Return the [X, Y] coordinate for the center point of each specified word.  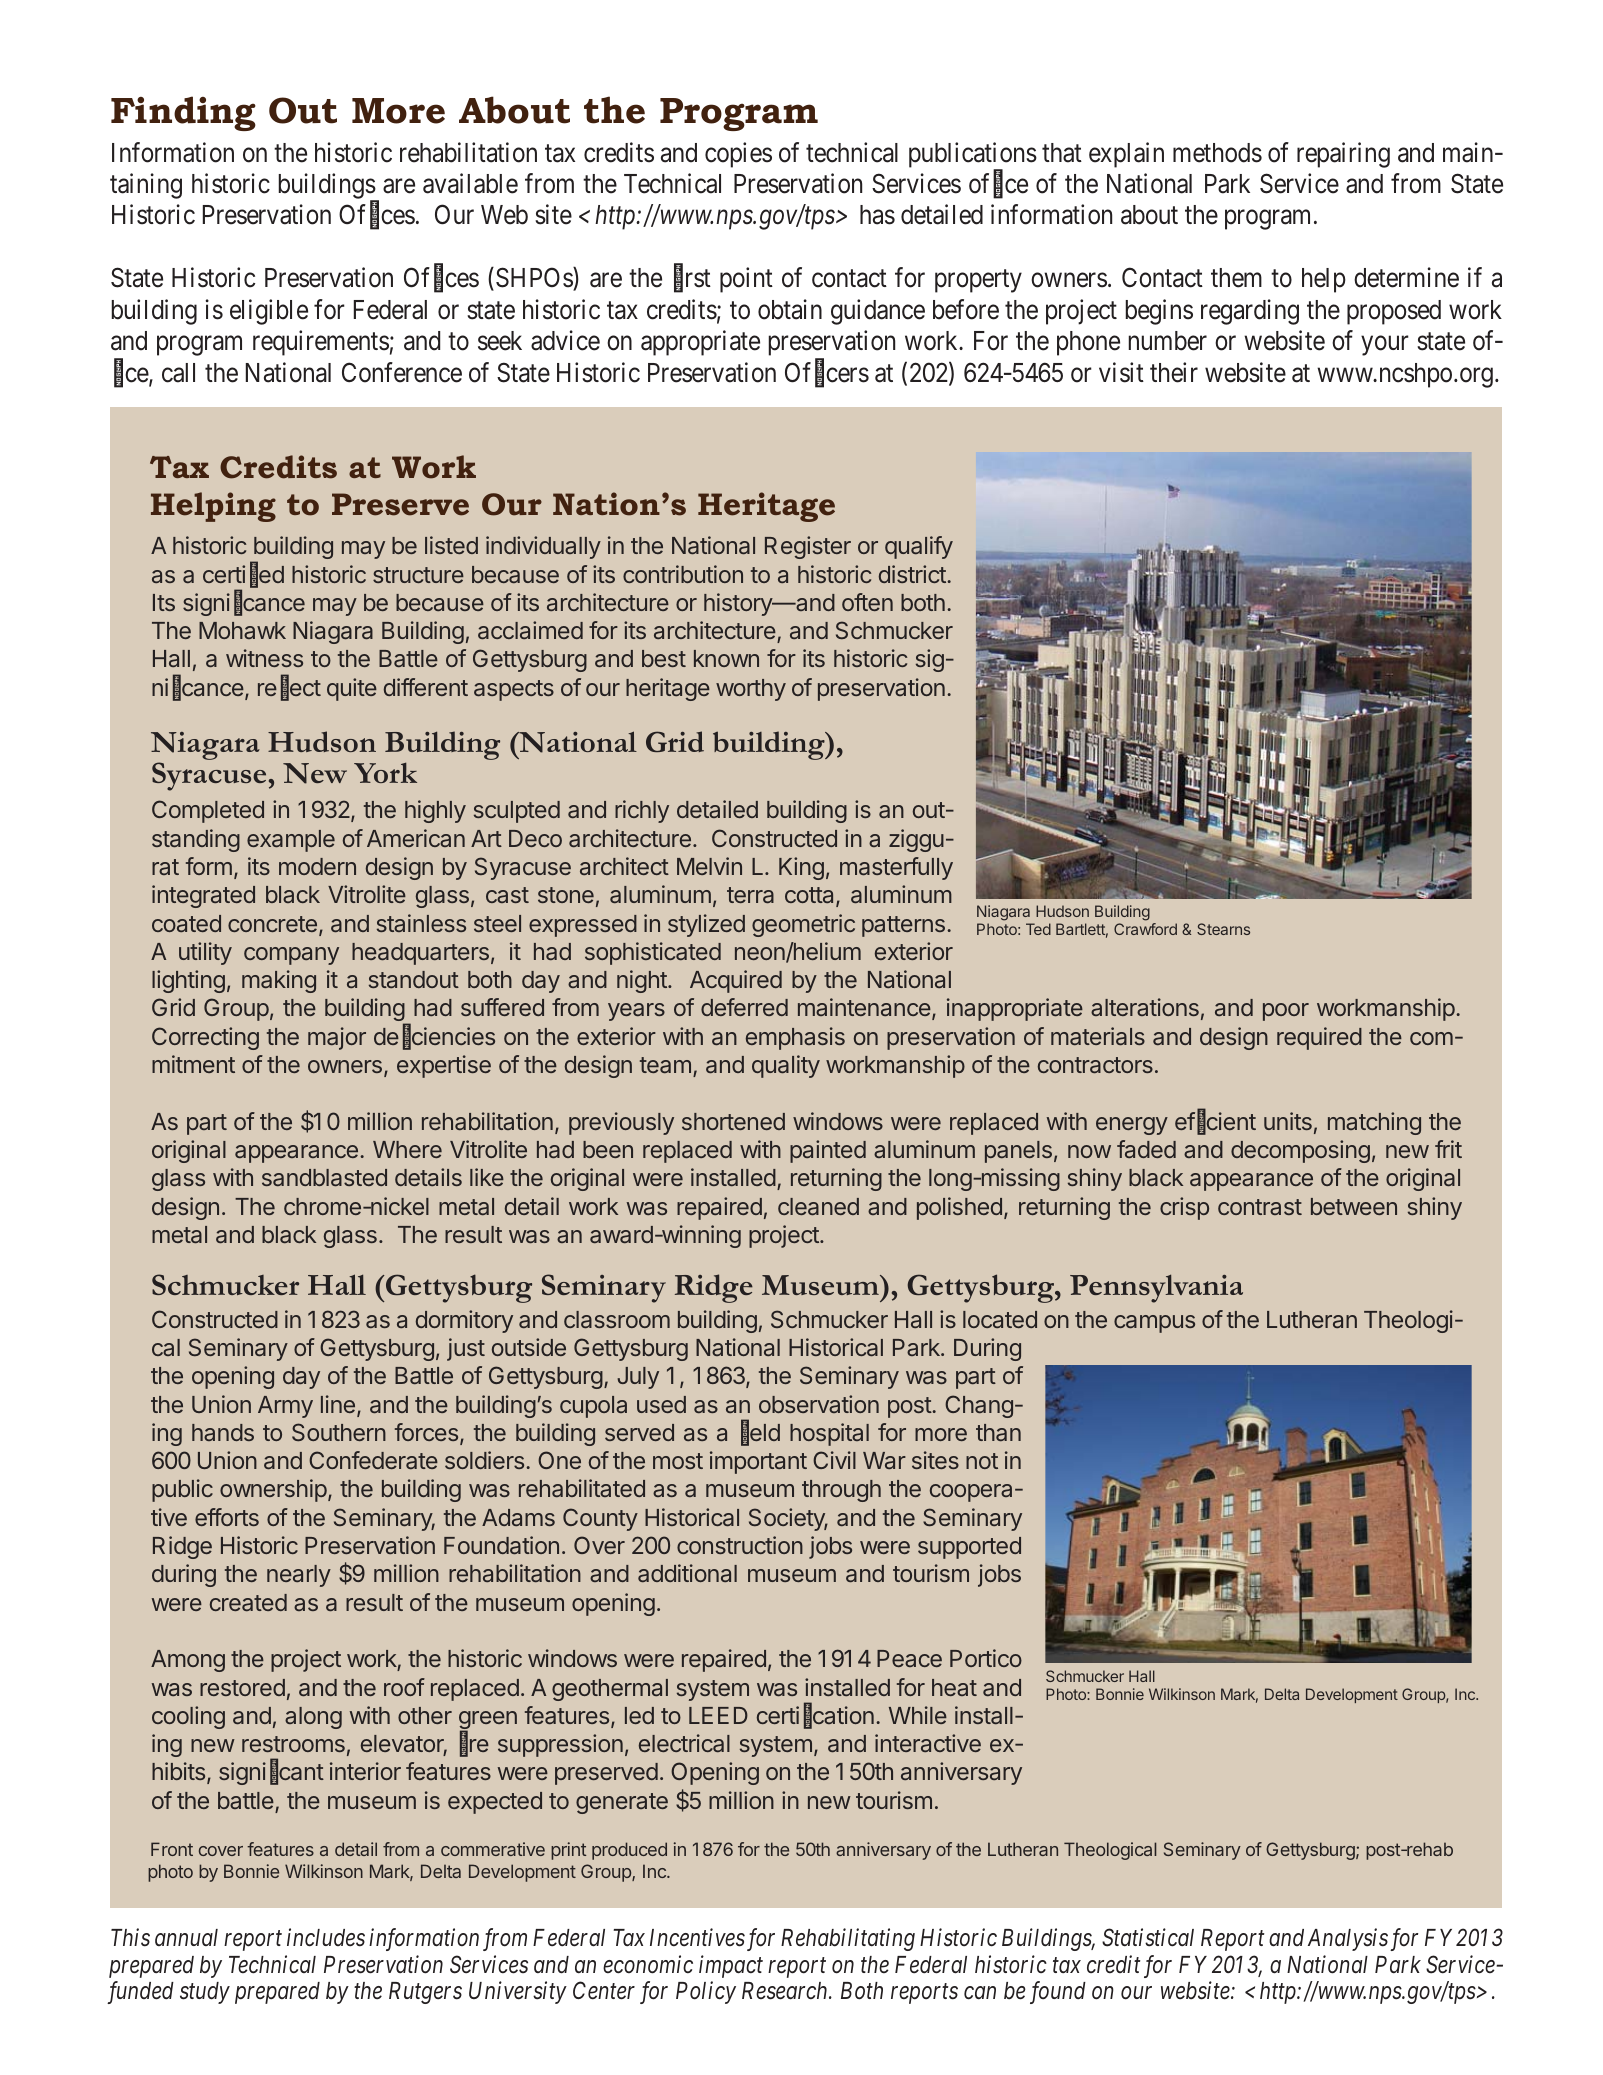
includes [326, 1937]
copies [738, 155]
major [337, 1038]
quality [786, 1066]
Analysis [1348, 1939]
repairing [1343, 155]
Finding [183, 113]
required [1319, 1038]
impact [731, 1966]
